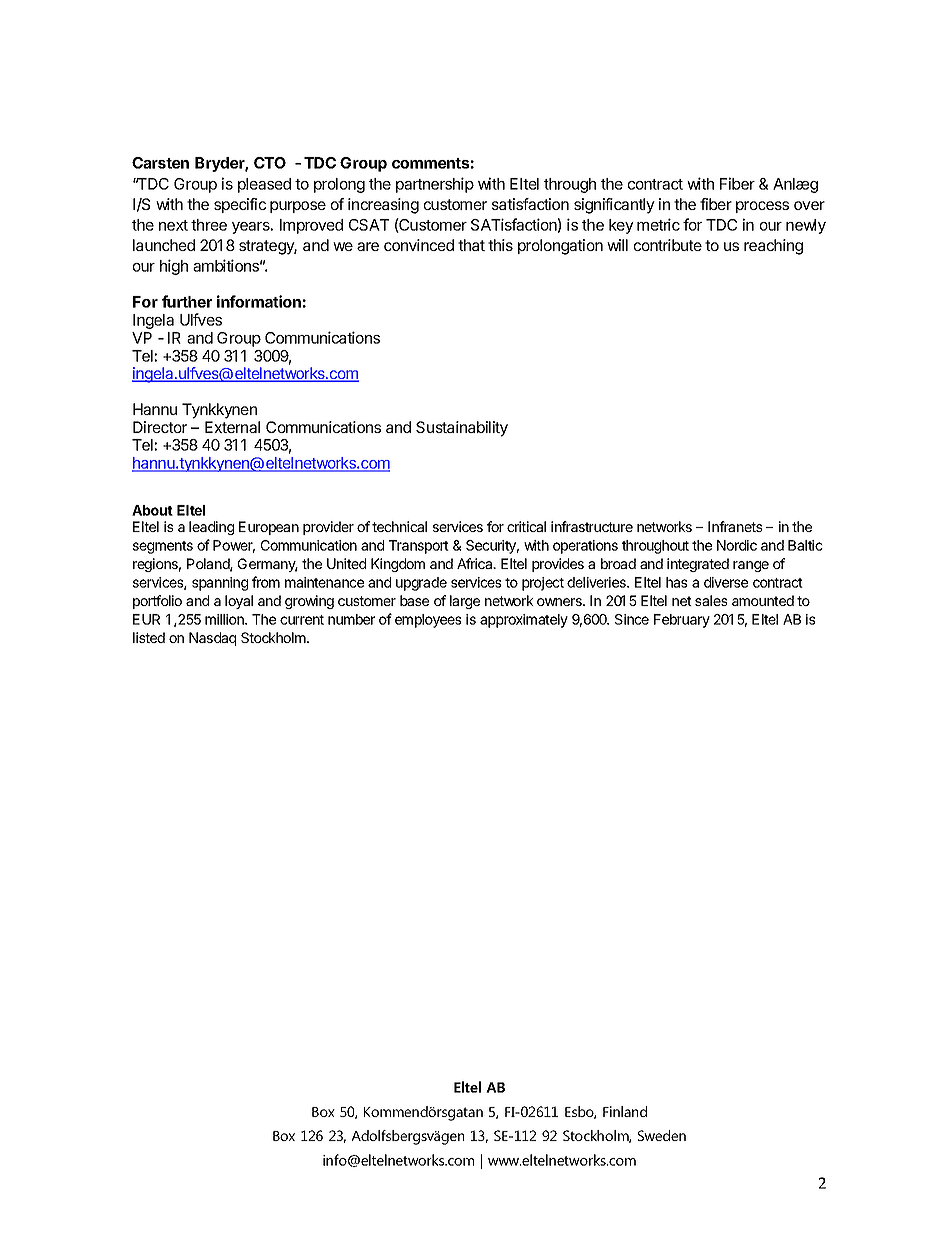 The width and height of the page is (952, 1233). Describe the element at coordinates (524, 621) in the page. I see `approximately` at that location.
